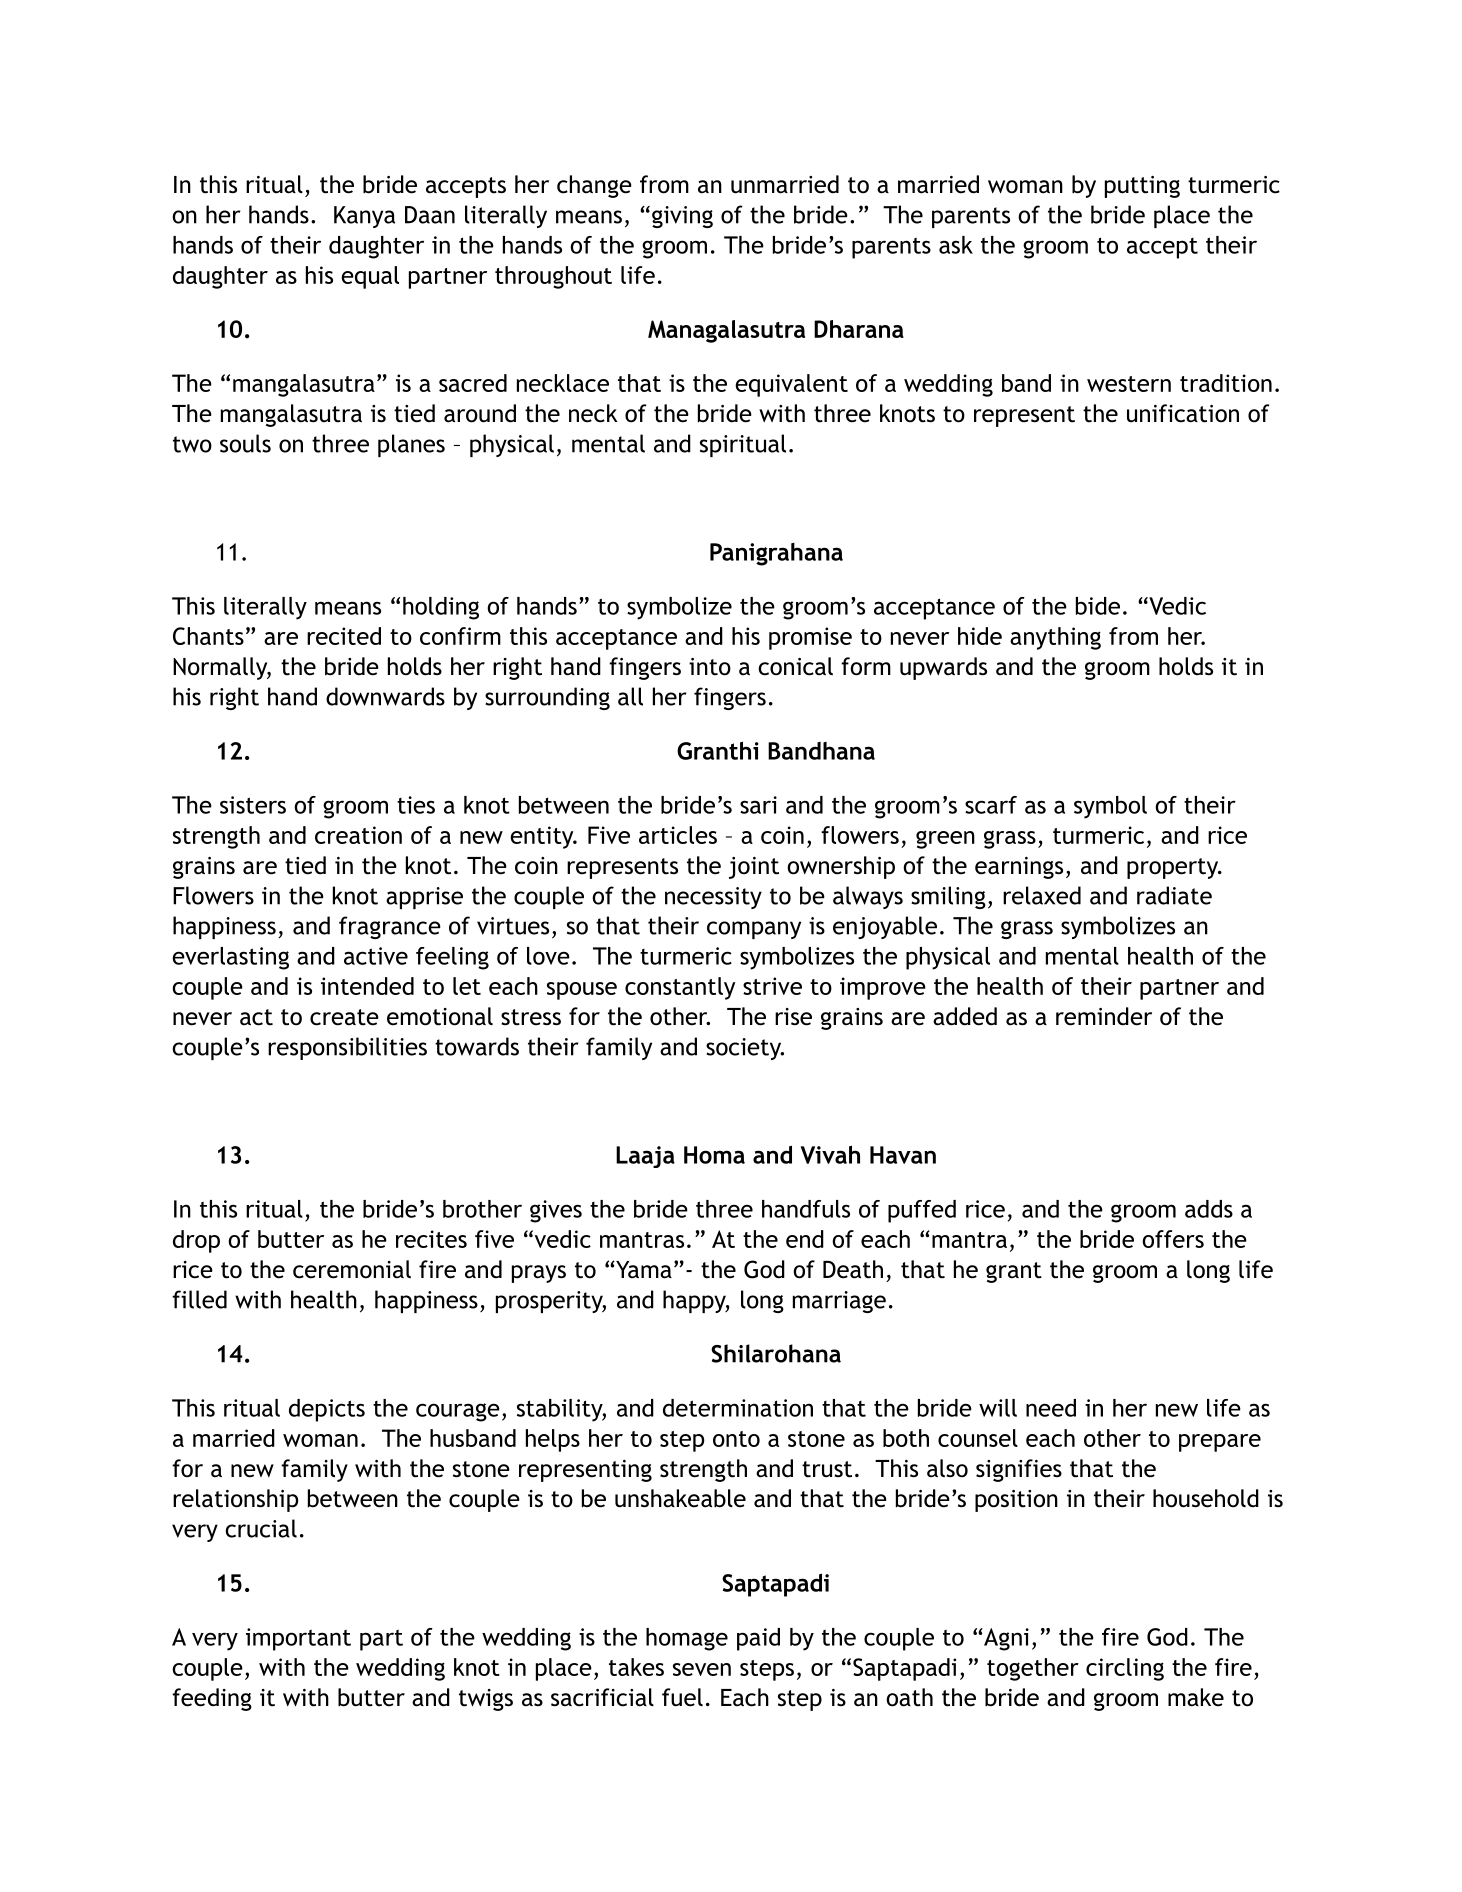 This image has width=1462, height=1892. What do you see at coordinates (364, 217) in the image?
I see `Kanya` at bounding box center [364, 217].
